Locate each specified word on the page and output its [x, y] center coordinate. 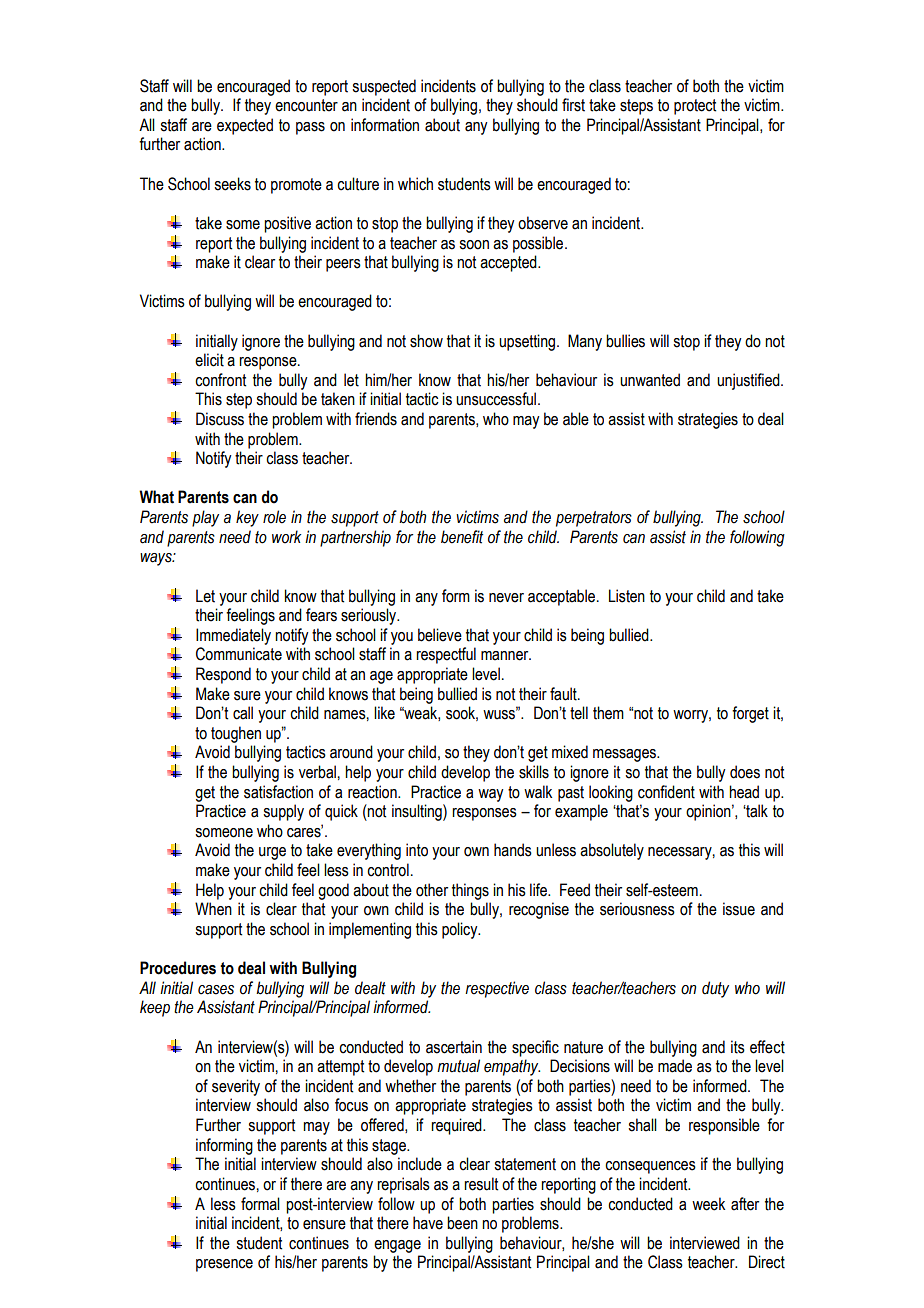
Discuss [220, 419]
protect [695, 107]
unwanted [650, 380]
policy [461, 930]
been [462, 1223]
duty [715, 989]
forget [750, 714]
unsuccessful [496, 399]
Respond [223, 675]
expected [245, 126]
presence [224, 1265]
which [415, 184]
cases [216, 990]
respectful [446, 655]
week [708, 1204]
